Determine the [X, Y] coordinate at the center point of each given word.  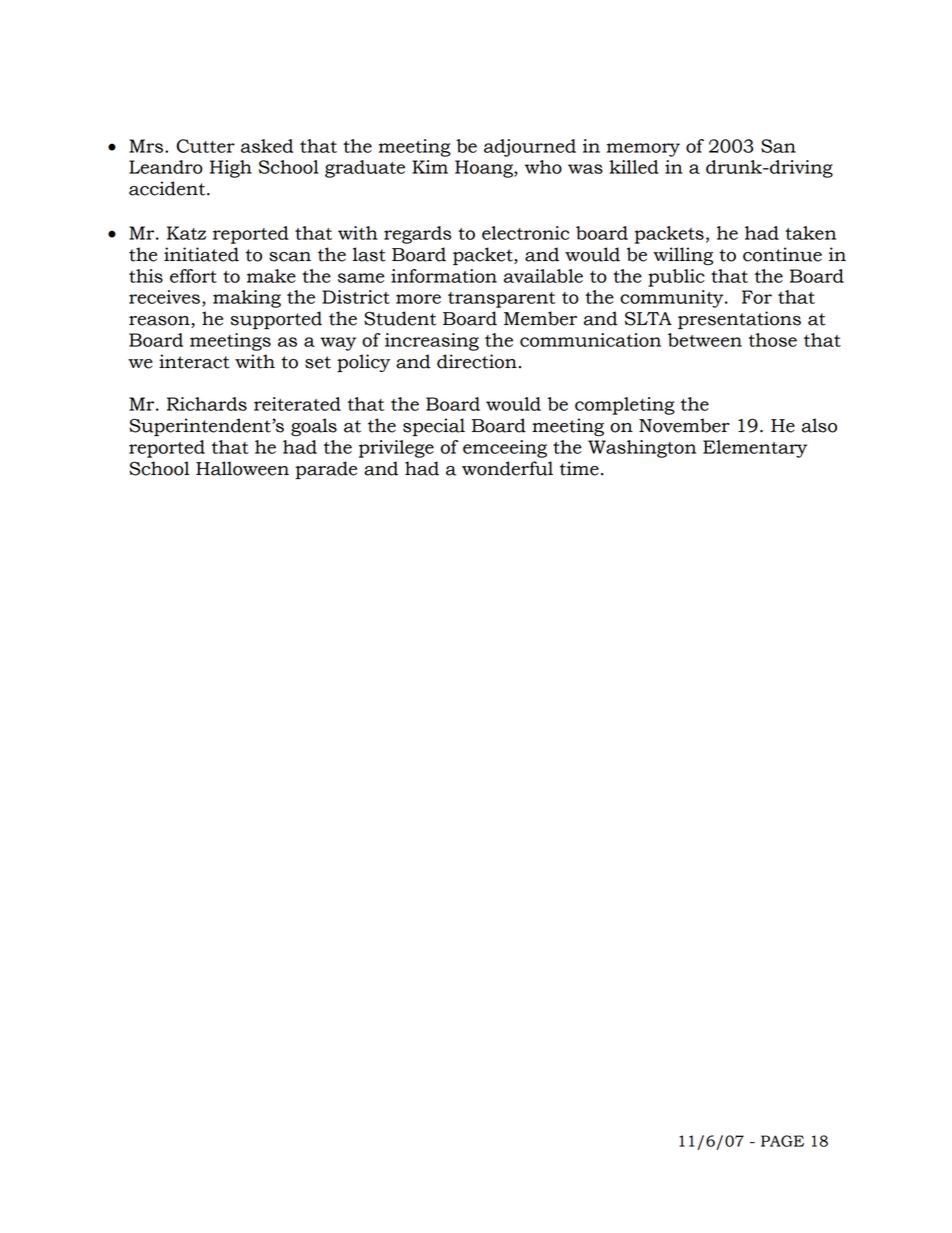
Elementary [755, 449]
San [778, 146]
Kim [430, 167]
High [231, 169]
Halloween [242, 468]
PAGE [782, 1141]
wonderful [507, 468]
